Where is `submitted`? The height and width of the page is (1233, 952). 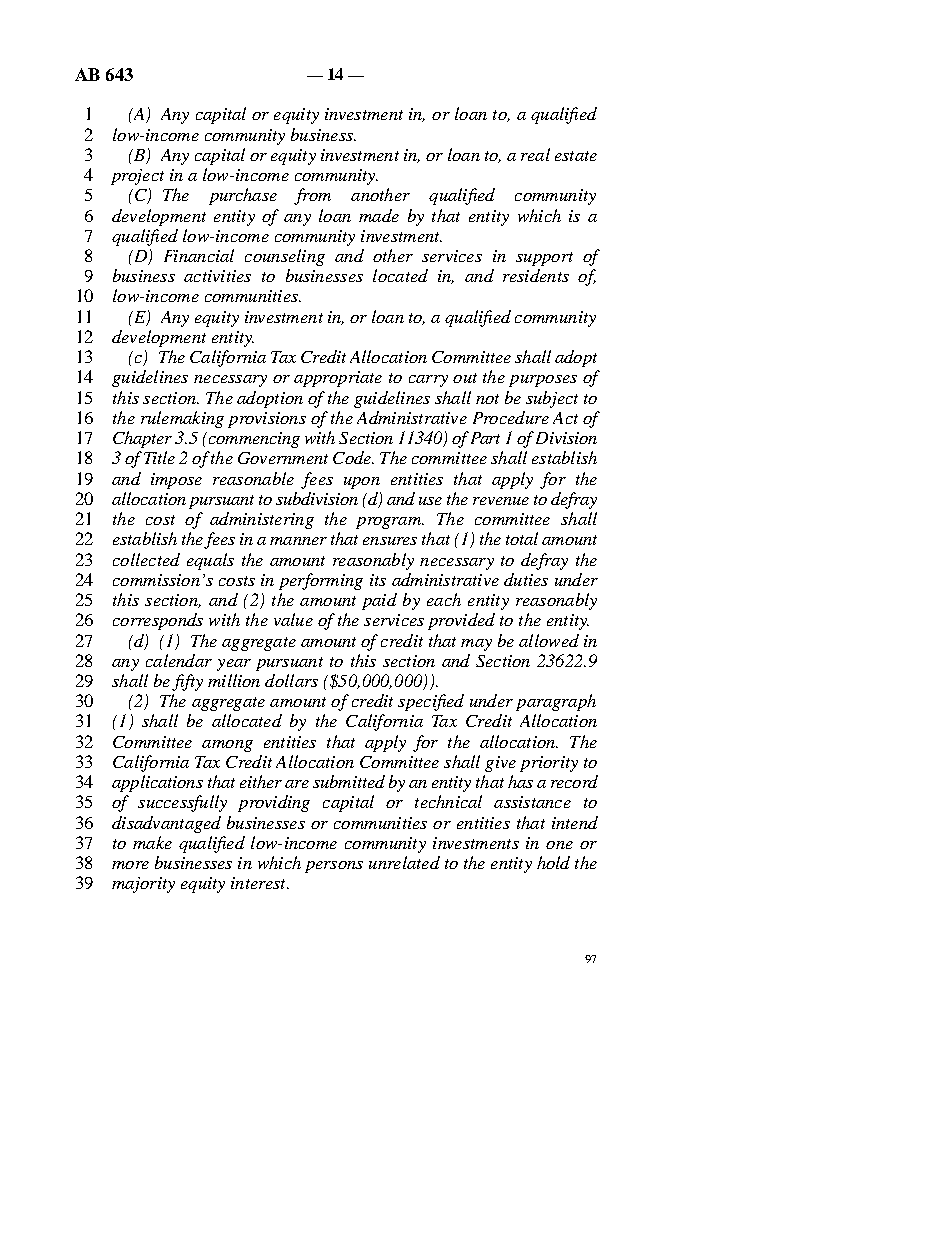 submitted is located at coordinates (349, 781).
